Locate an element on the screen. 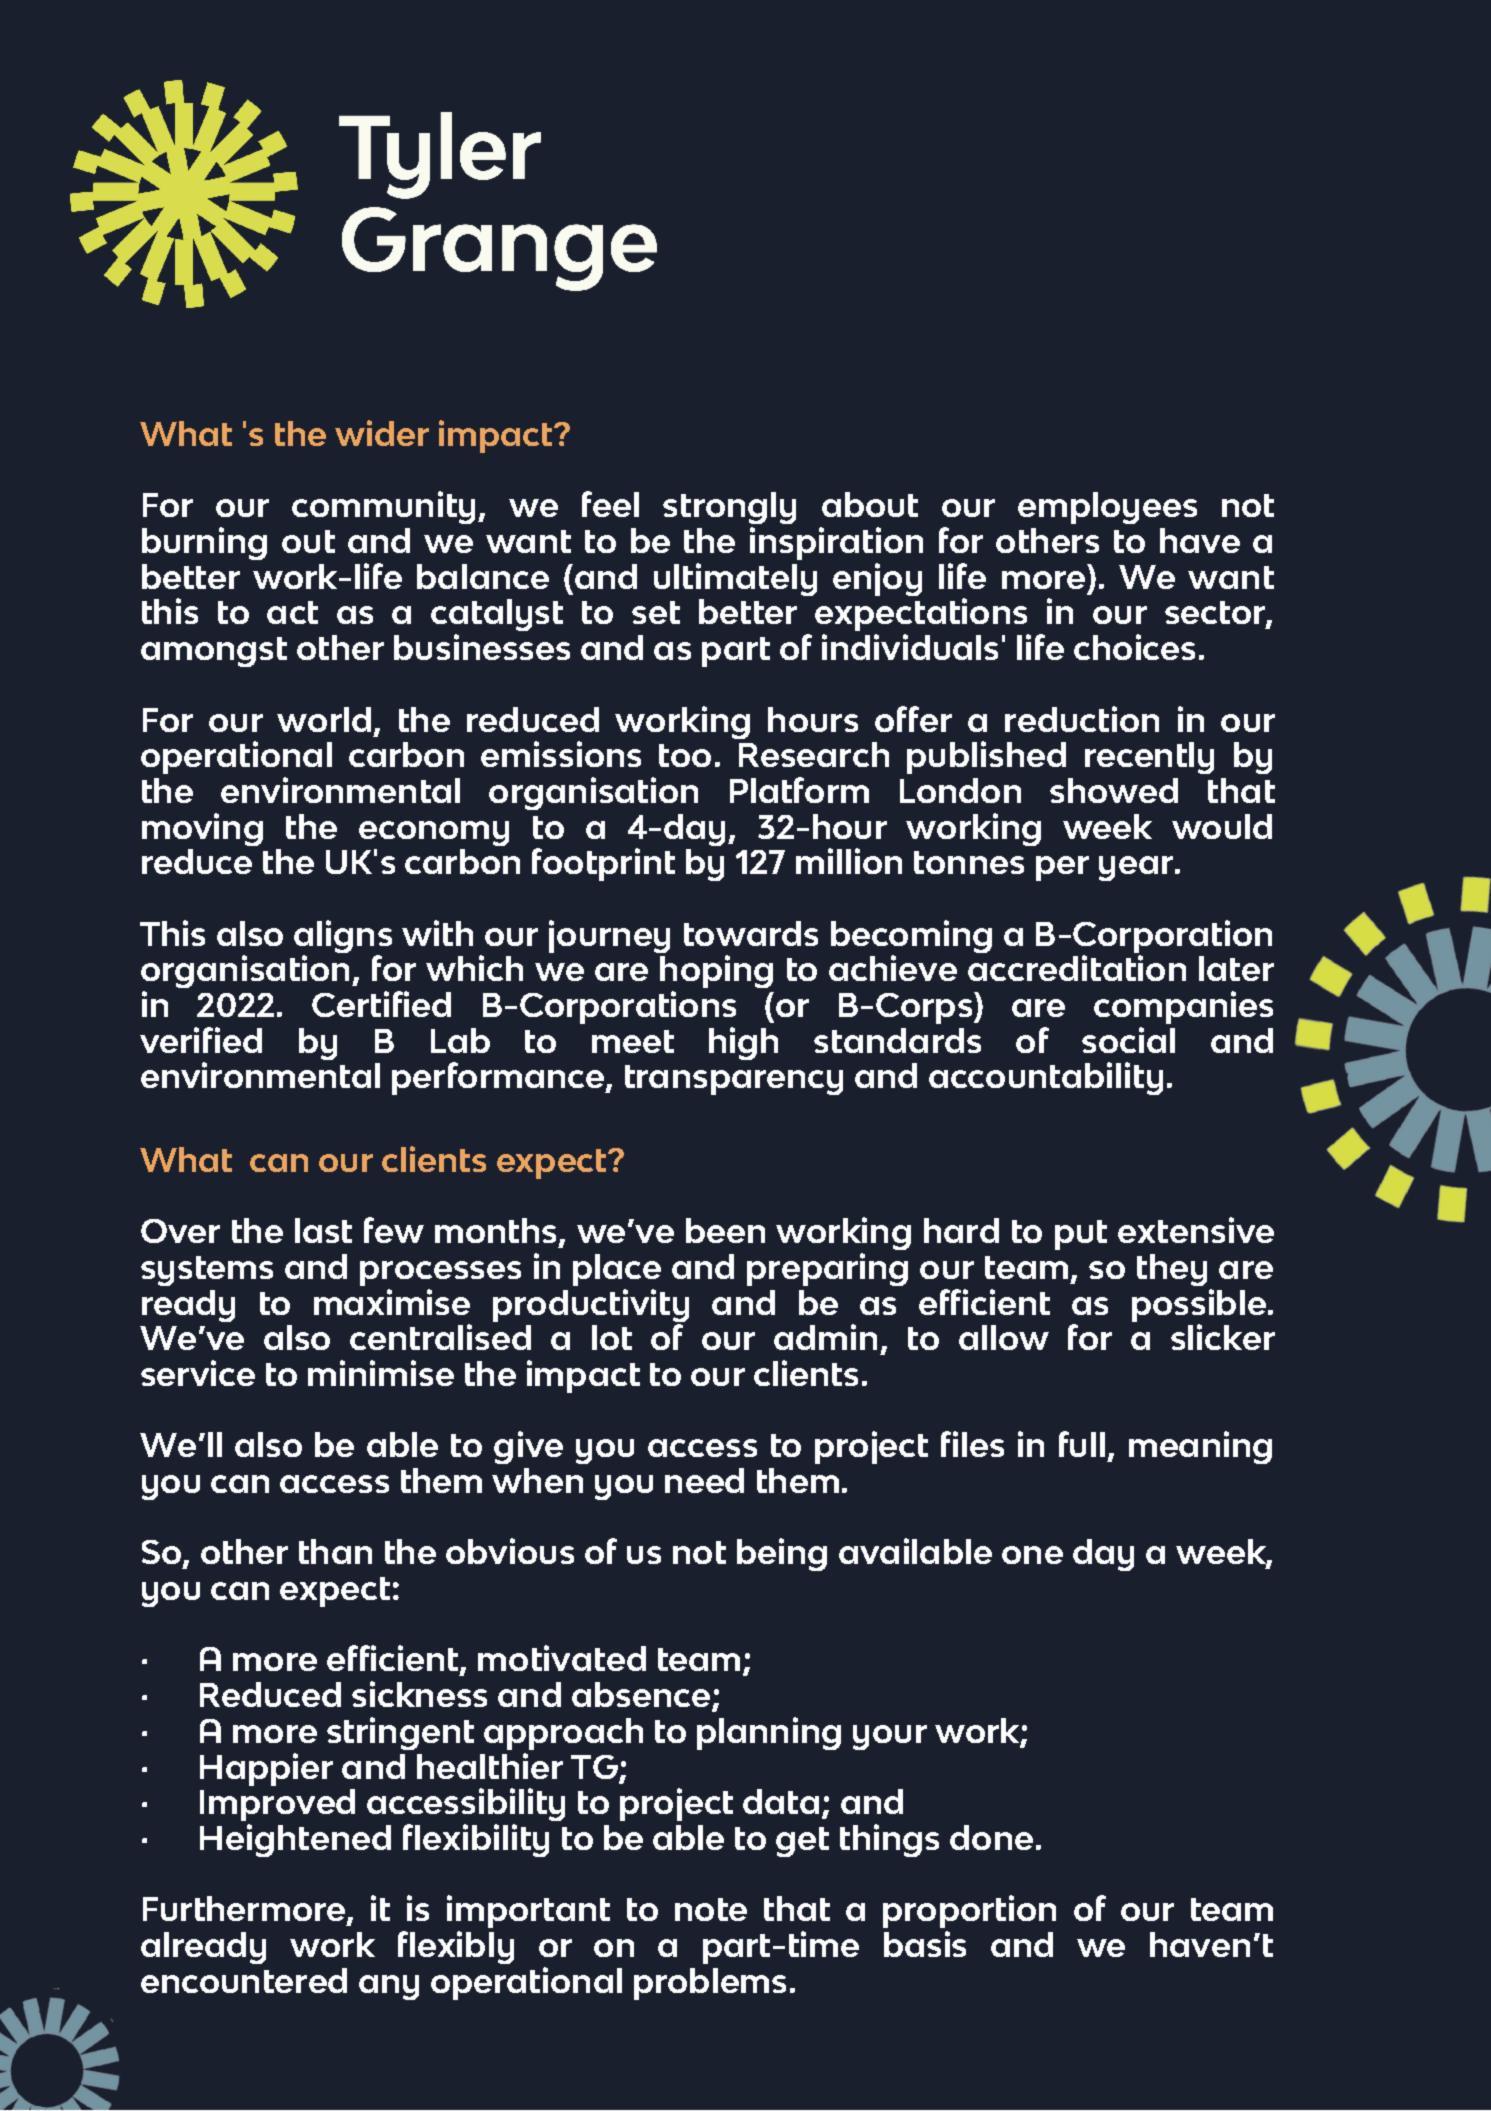 Image resolution: width=1491 pixels, height=2111 pixels. Certified is located at coordinates (381, 1004).
